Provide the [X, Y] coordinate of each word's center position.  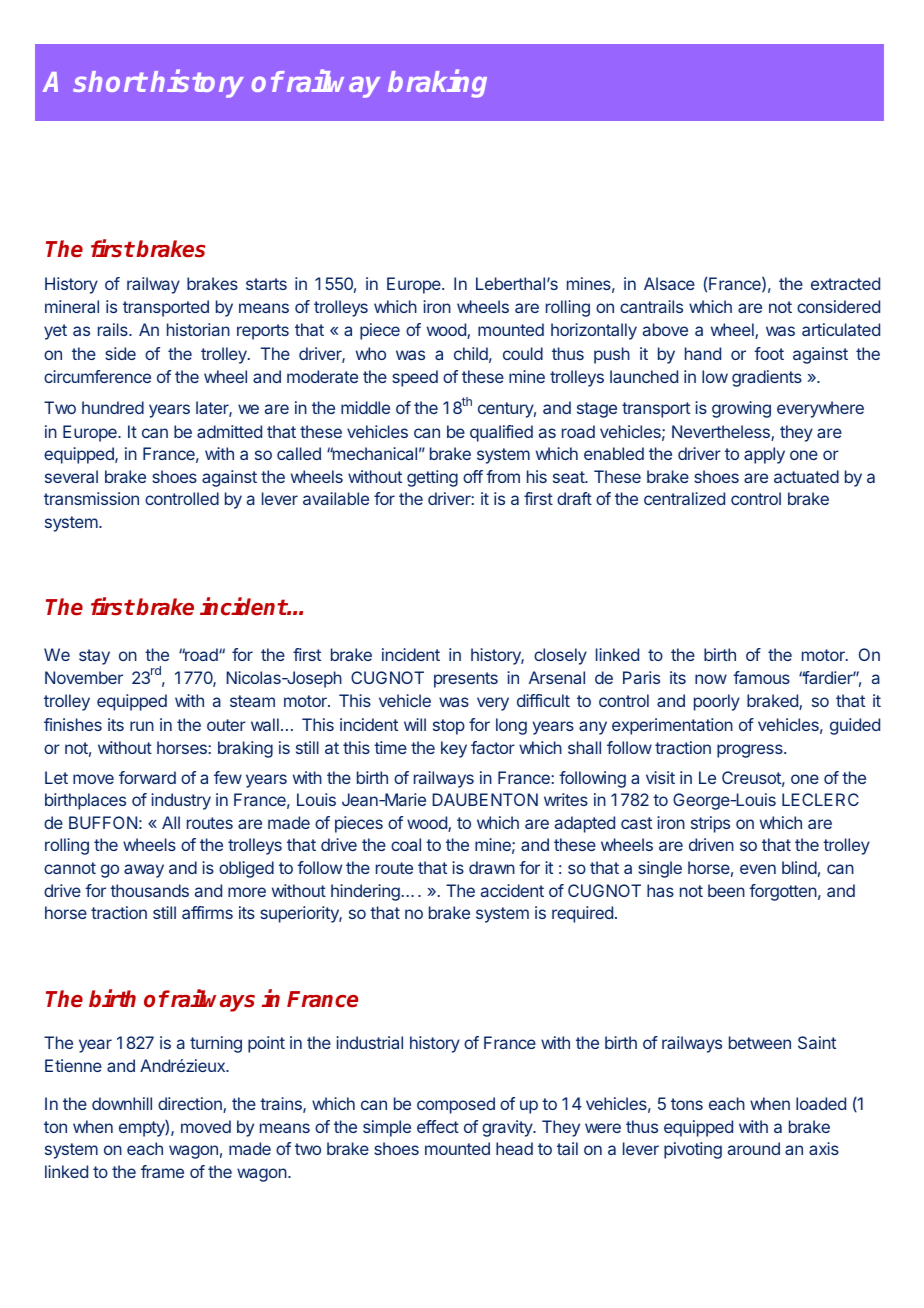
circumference [97, 376]
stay [94, 657]
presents [466, 680]
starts [266, 284]
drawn [492, 867]
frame [162, 1171]
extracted [845, 283]
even [758, 869]
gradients [767, 378]
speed [415, 378]
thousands [149, 890]
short [110, 81]
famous [761, 677]
